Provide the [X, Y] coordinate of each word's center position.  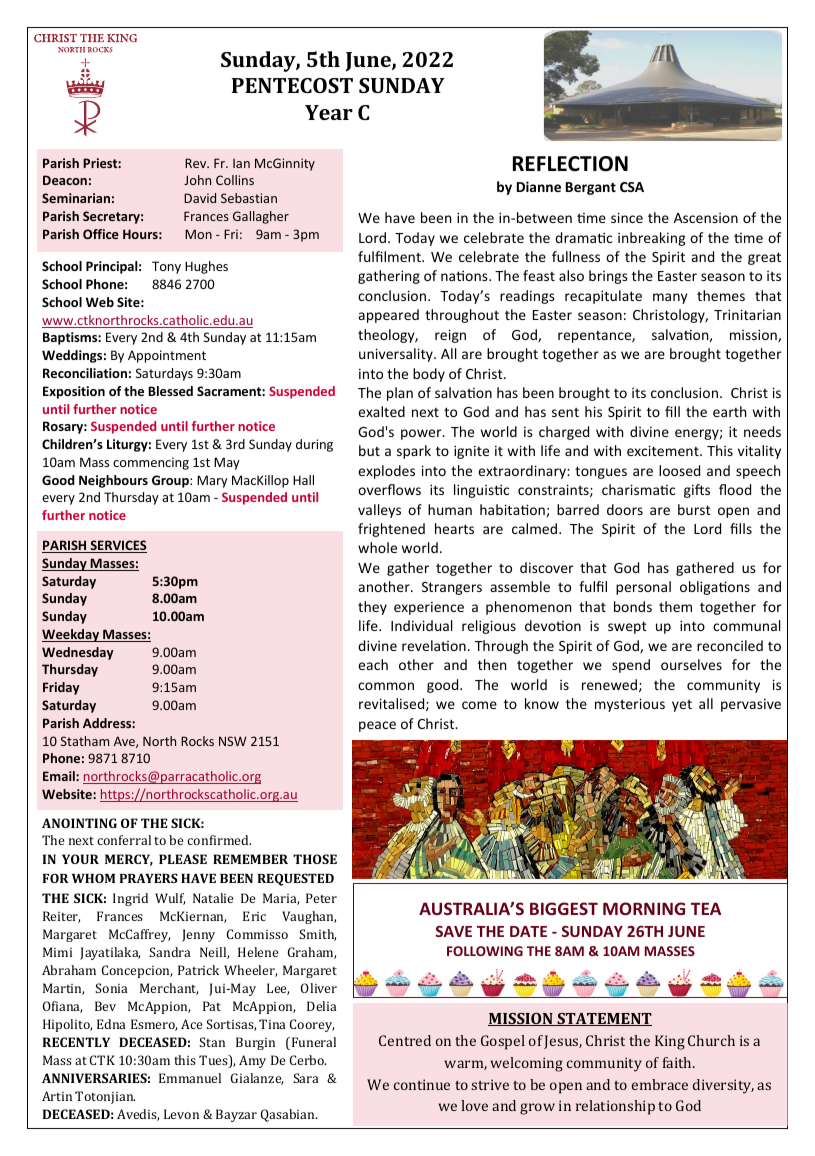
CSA [632, 187]
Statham [85, 741]
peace [377, 726]
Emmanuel [190, 1078]
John [197, 180]
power [422, 434]
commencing [151, 463]
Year [329, 112]
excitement [664, 450]
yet [682, 706]
